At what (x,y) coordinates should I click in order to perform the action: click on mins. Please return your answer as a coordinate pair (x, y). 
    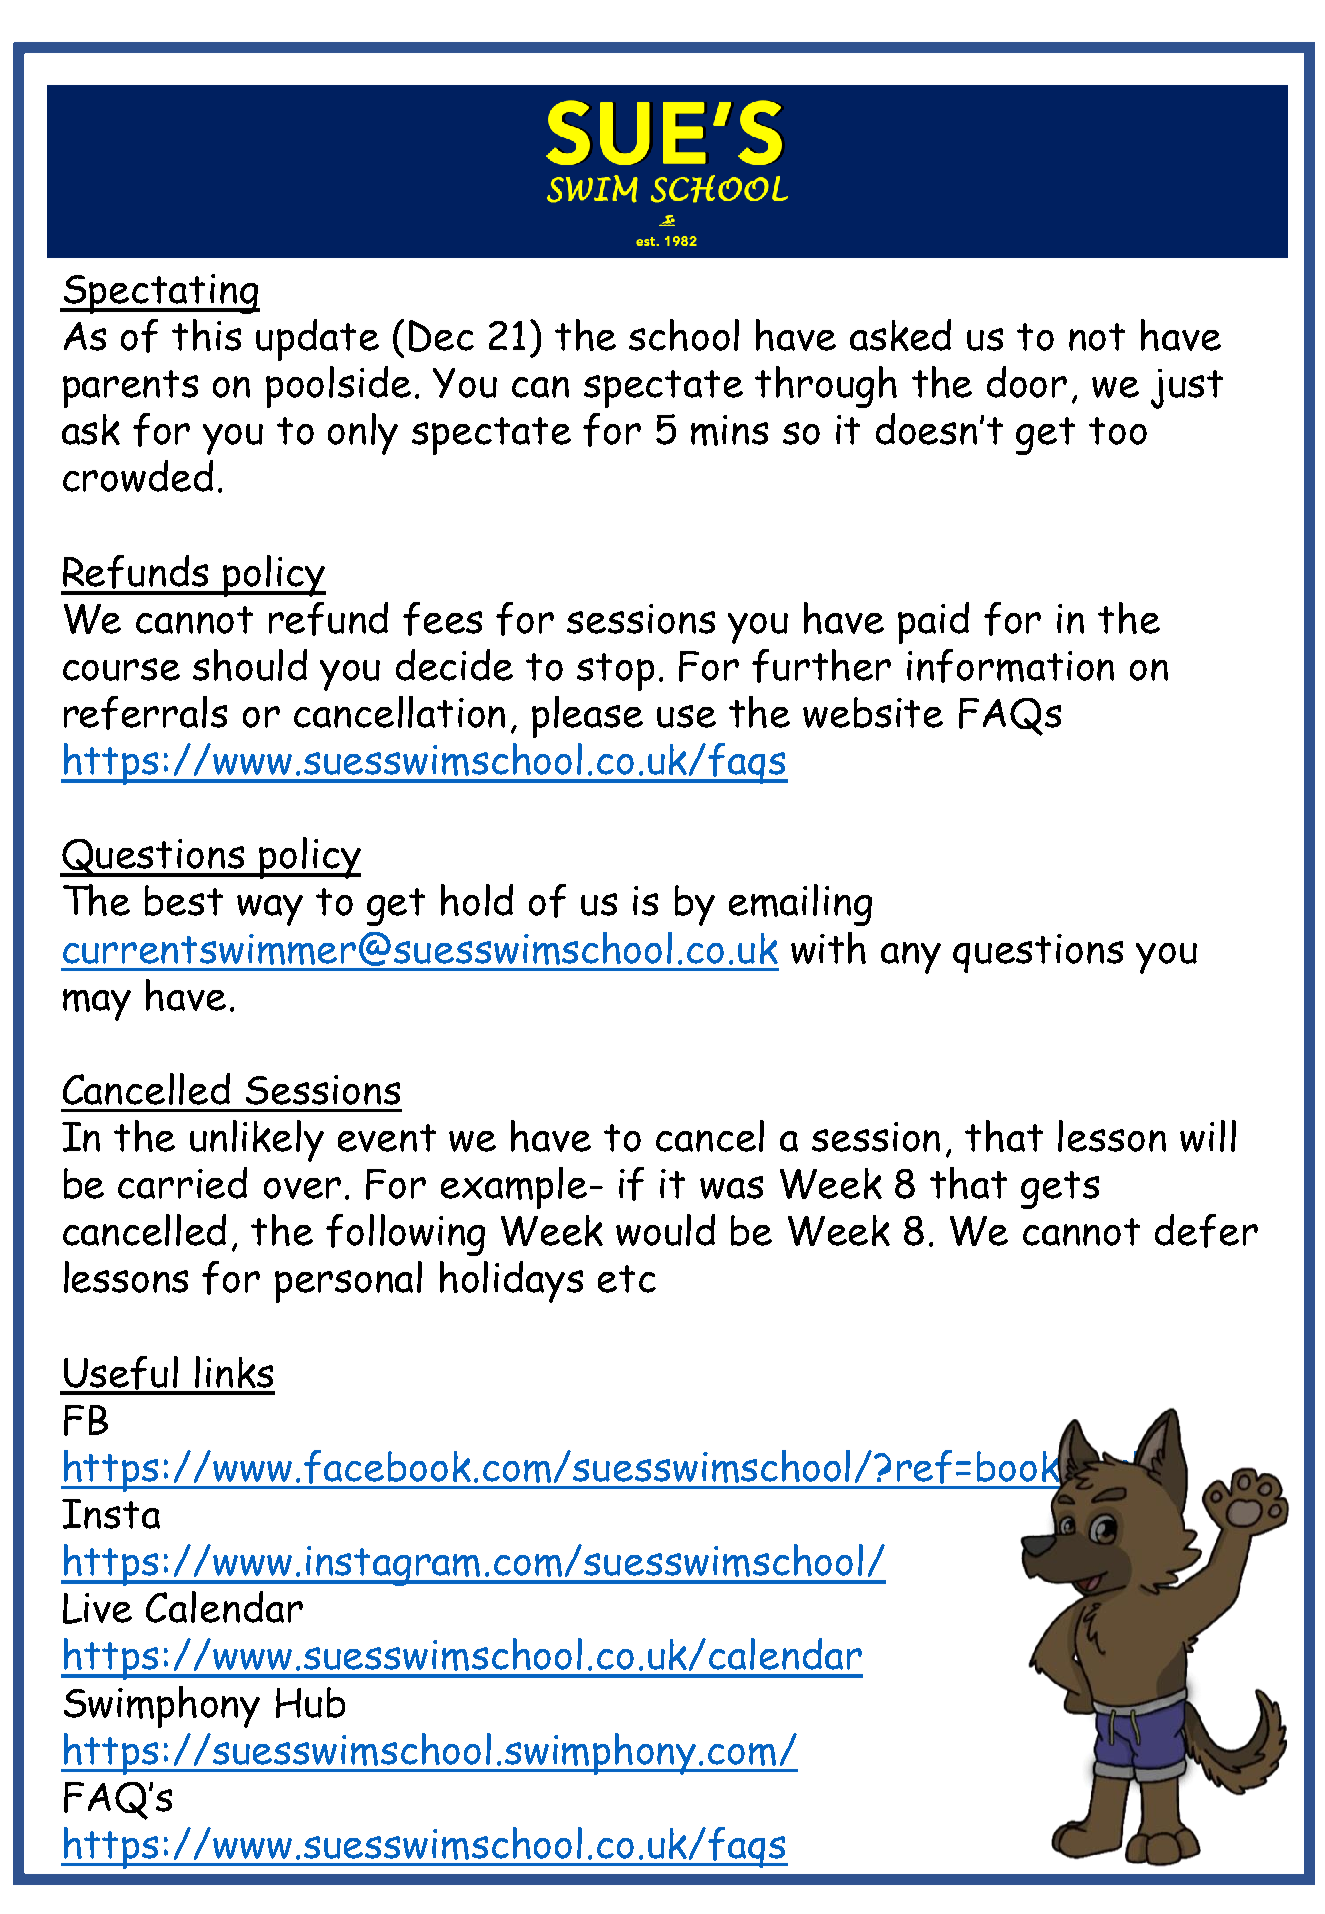
    Looking at the image, I should click on (729, 430).
